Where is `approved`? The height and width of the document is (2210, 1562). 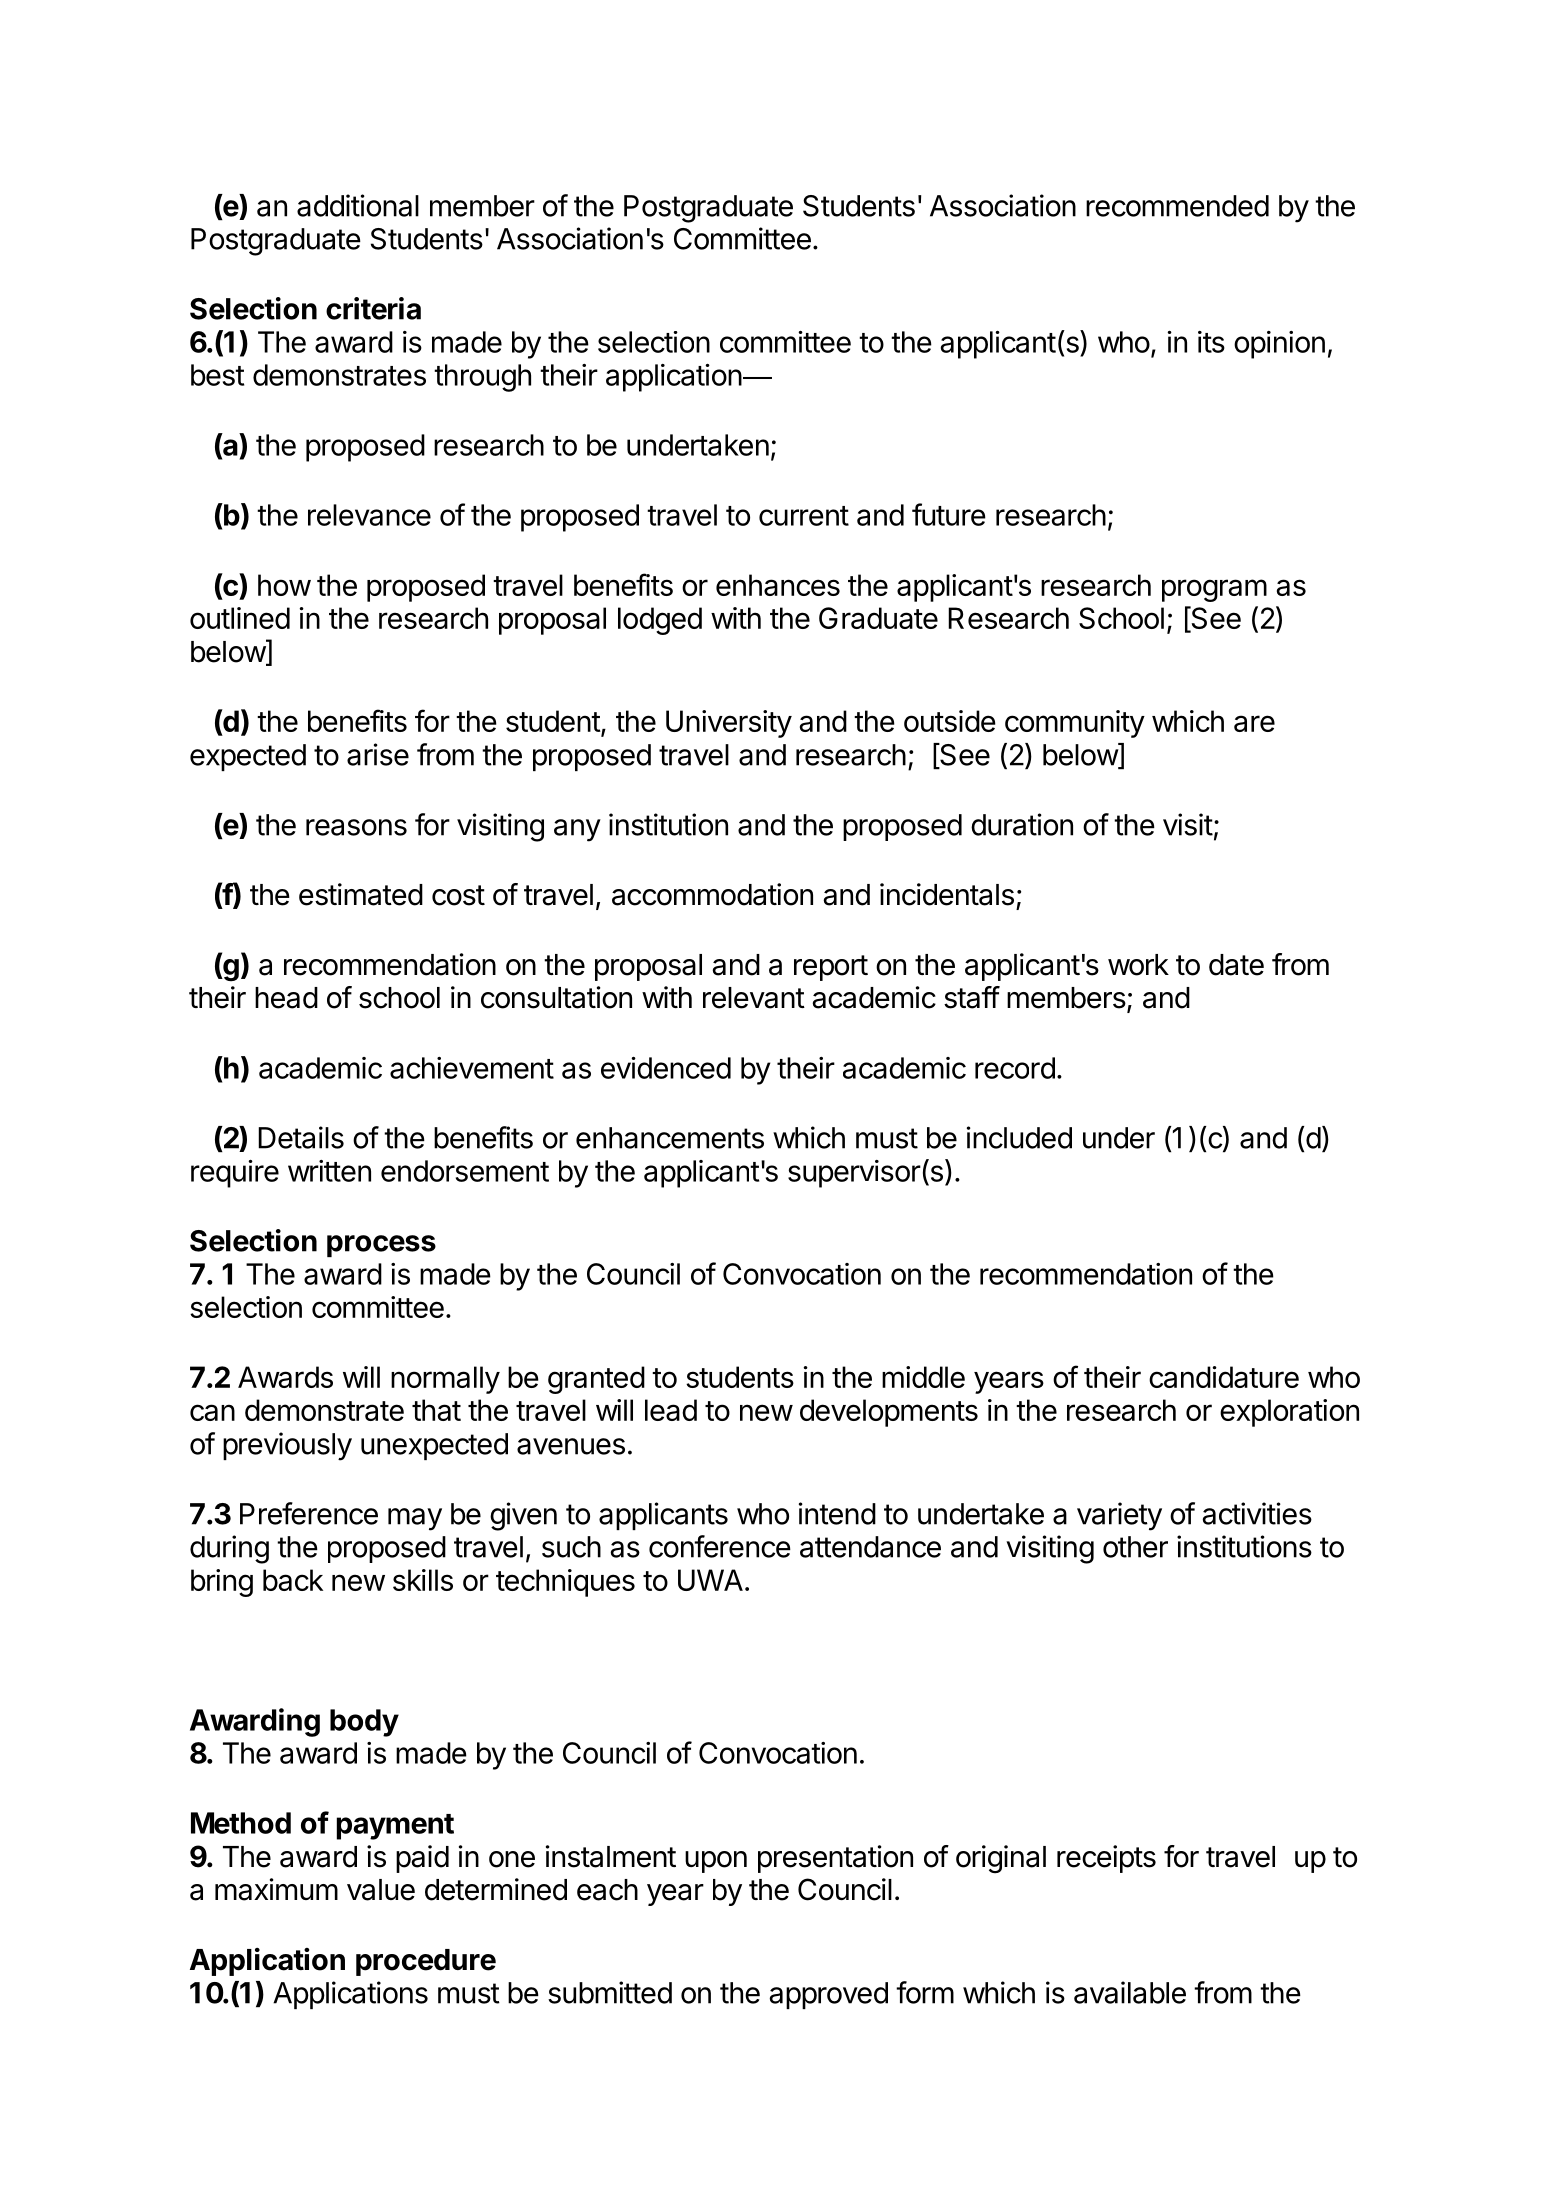
approved is located at coordinates (828, 1995).
